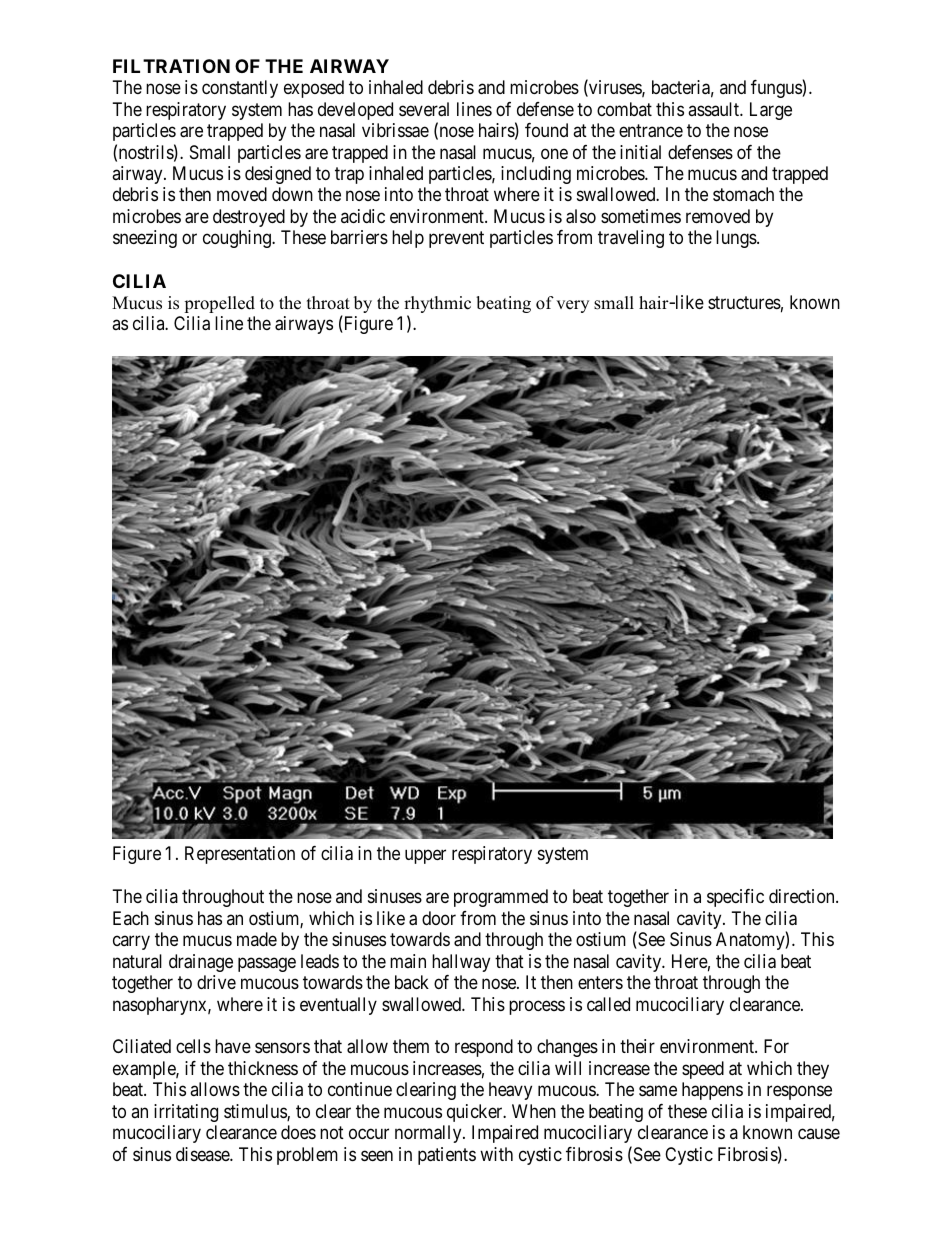 The image size is (952, 1233). I want to click on Representation, so click(240, 855).
